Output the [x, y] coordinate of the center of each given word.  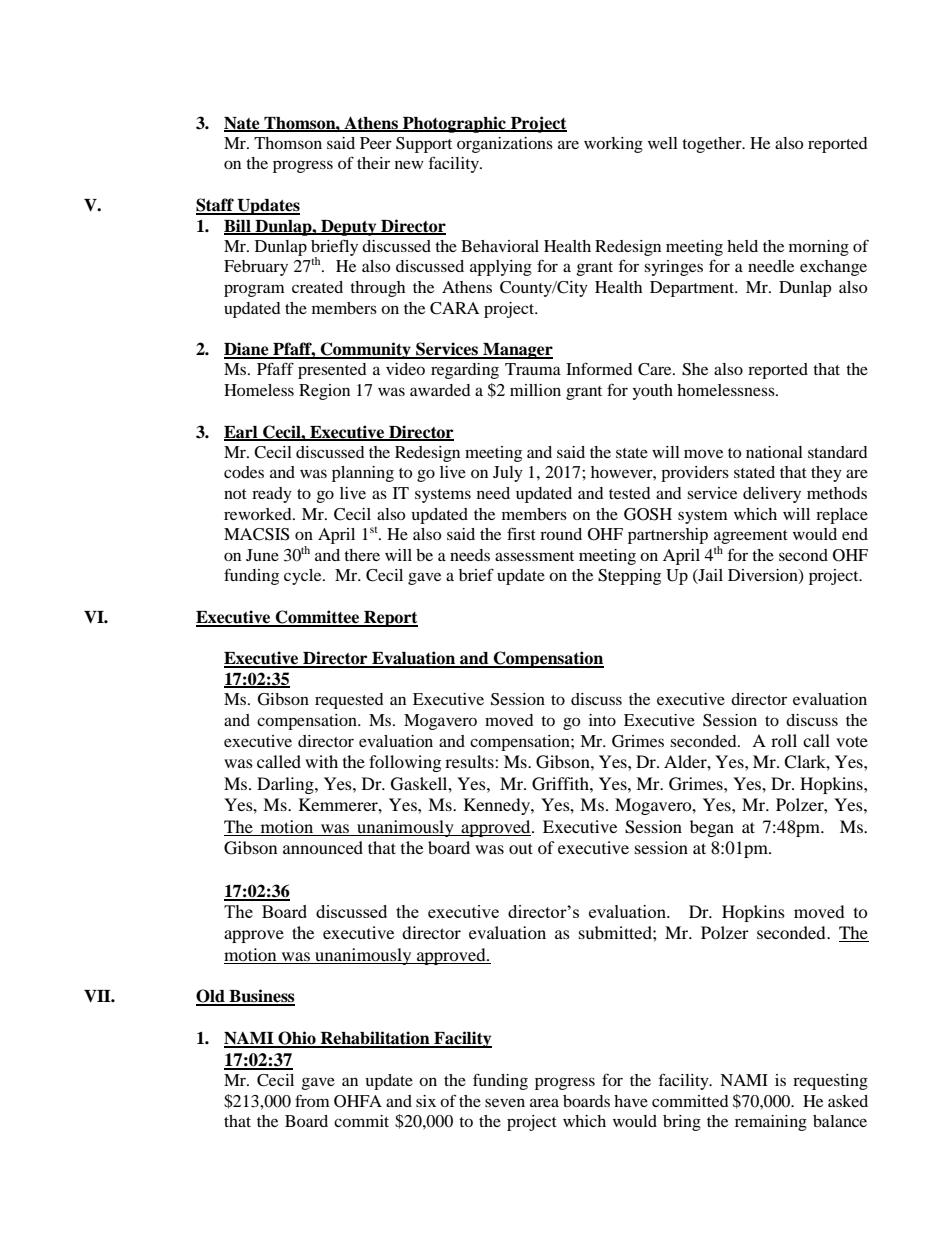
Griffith [561, 784]
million [535, 390]
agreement [751, 538]
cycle [304, 577]
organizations [505, 145]
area [544, 1102]
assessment [534, 556]
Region [324, 392]
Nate [243, 124]
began [712, 828]
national [774, 452]
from [312, 1100]
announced [323, 847]
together [713, 145]
